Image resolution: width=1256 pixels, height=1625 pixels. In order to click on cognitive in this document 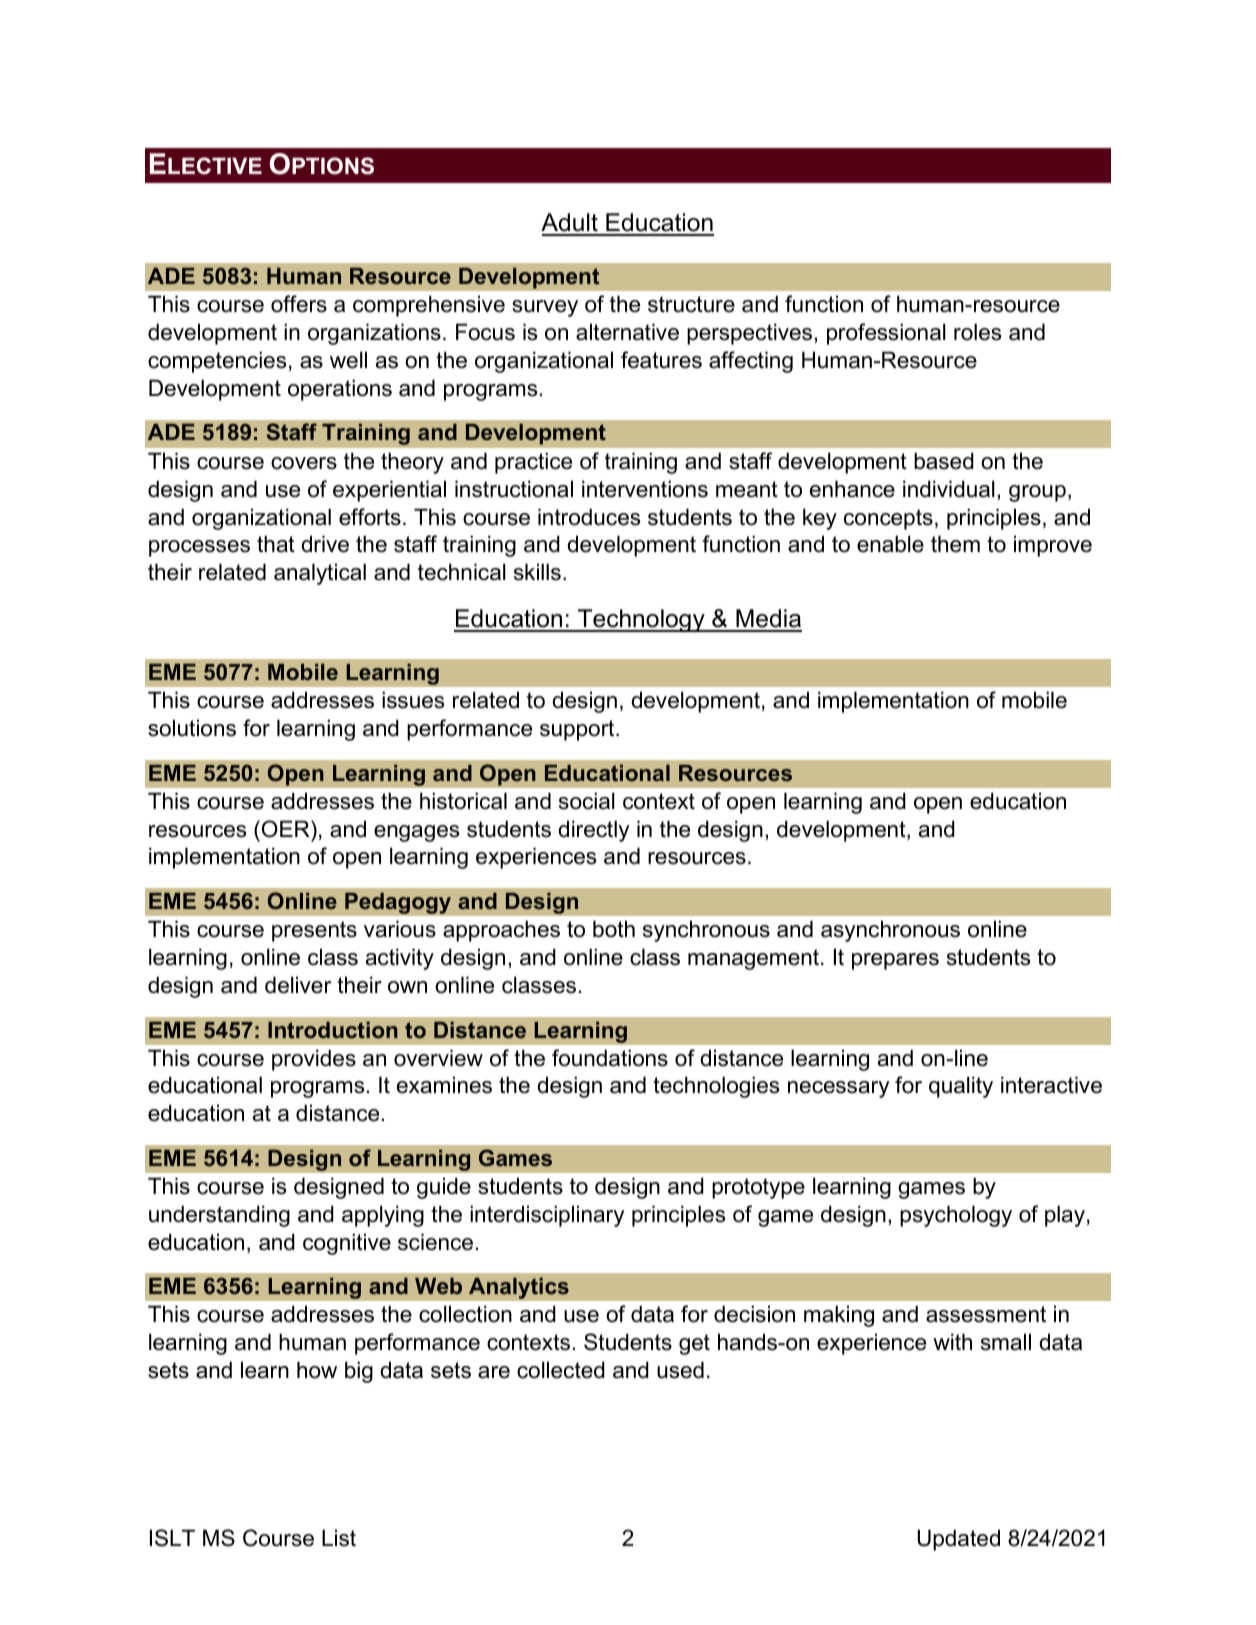, I will do `click(347, 1244)`.
